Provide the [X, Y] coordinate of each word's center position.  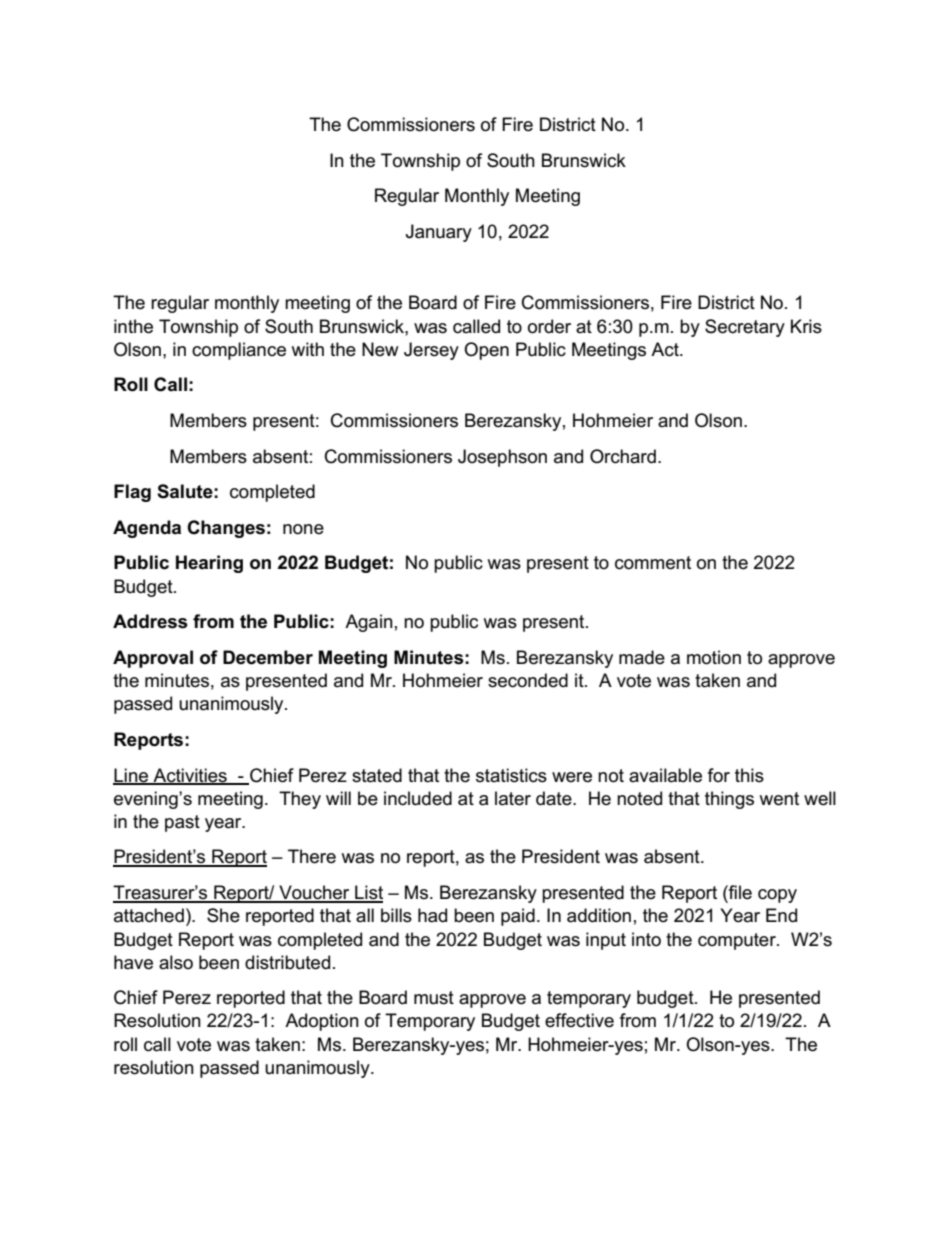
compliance [239, 351]
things [729, 800]
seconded [528, 680]
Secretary [745, 328]
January [439, 233]
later [513, 798]
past [182, 823]
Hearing [209, 564]
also [176, 962]
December [268, 657]
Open [486, 351]
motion [714, 657]
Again [369, 623]
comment [653, 563]
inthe [133, 326]
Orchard [623, 456]
